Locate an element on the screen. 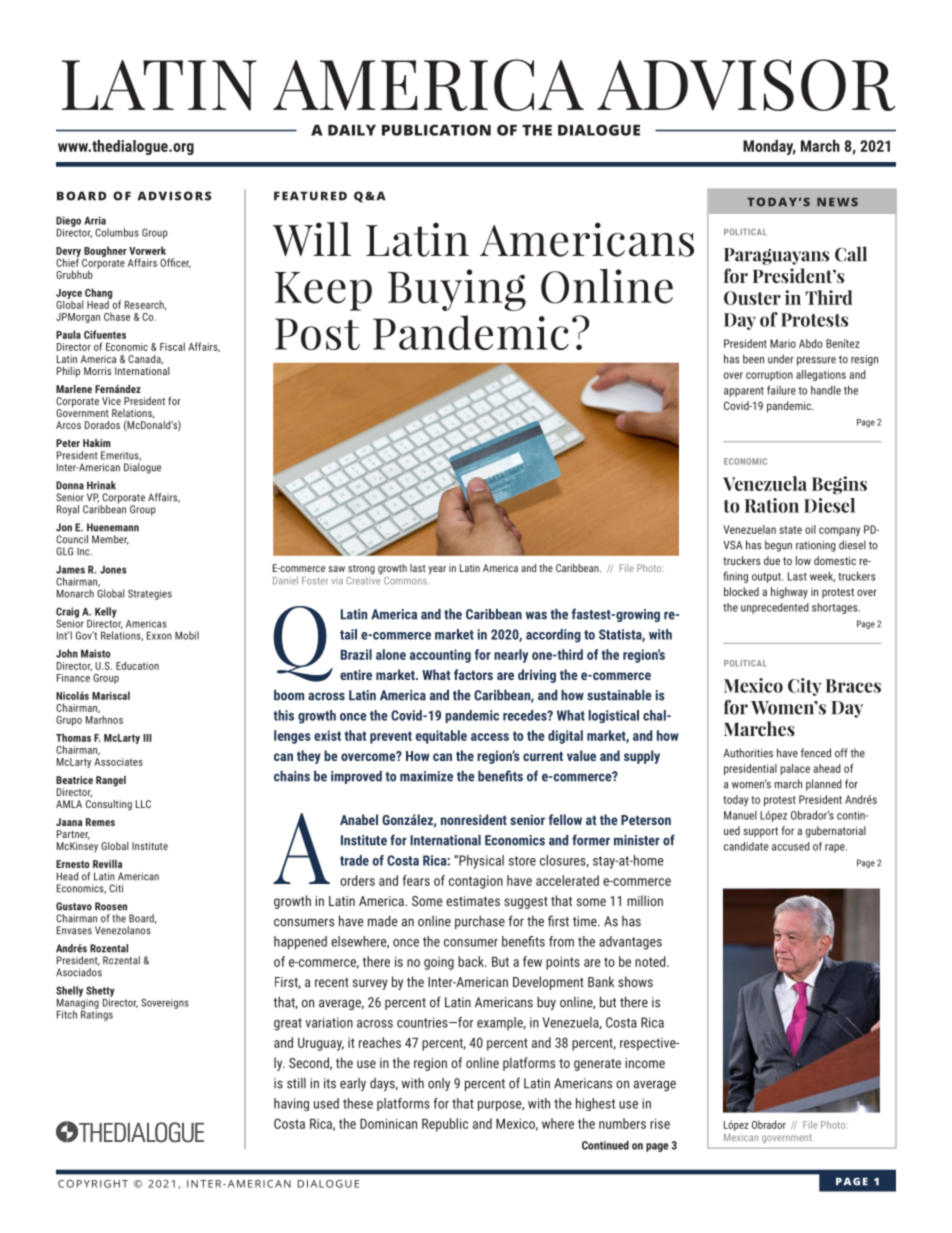 The image size is (952, 1233). Education is located at coordinates (137, 665).
